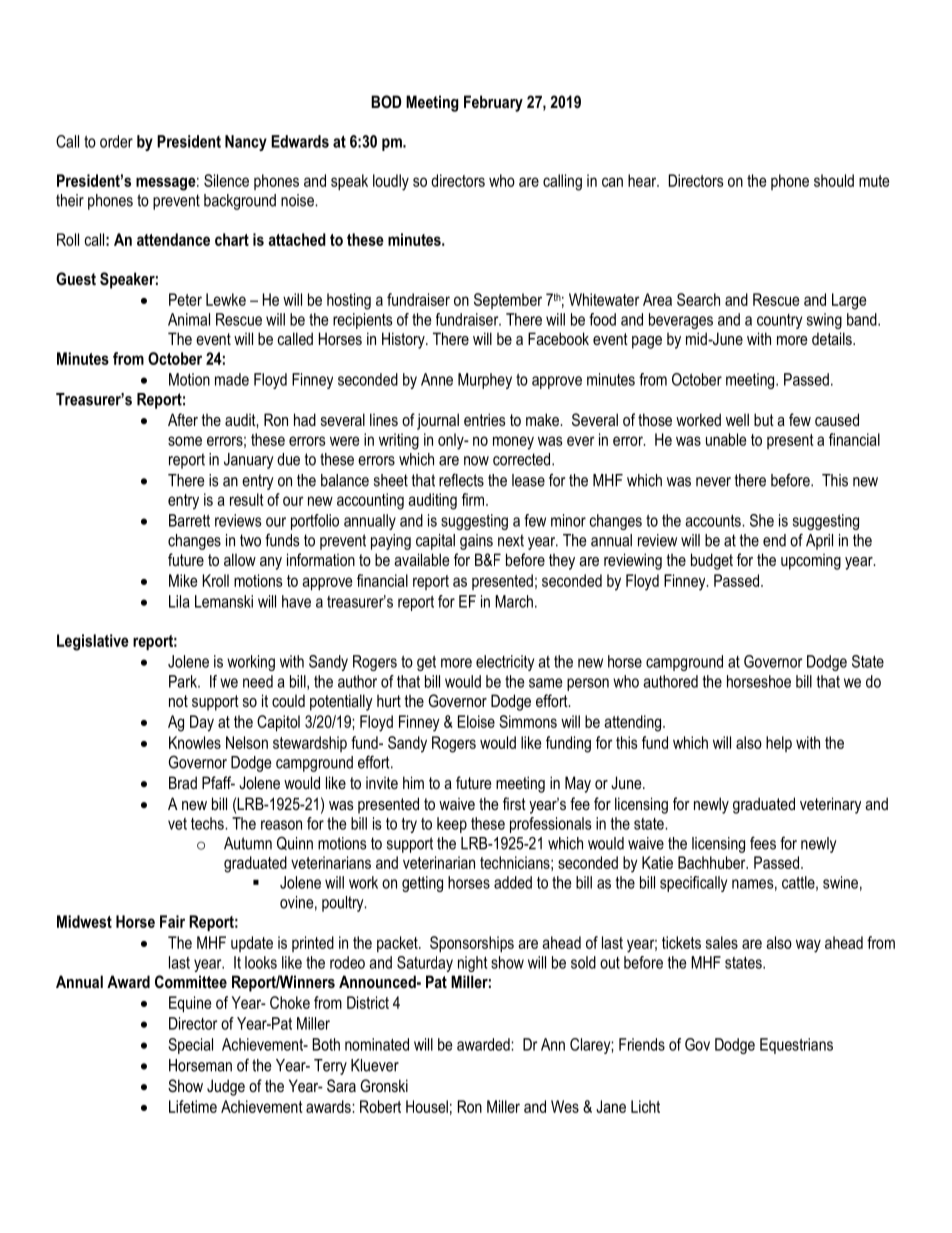  I want to click on techs, so click(208, 823).
